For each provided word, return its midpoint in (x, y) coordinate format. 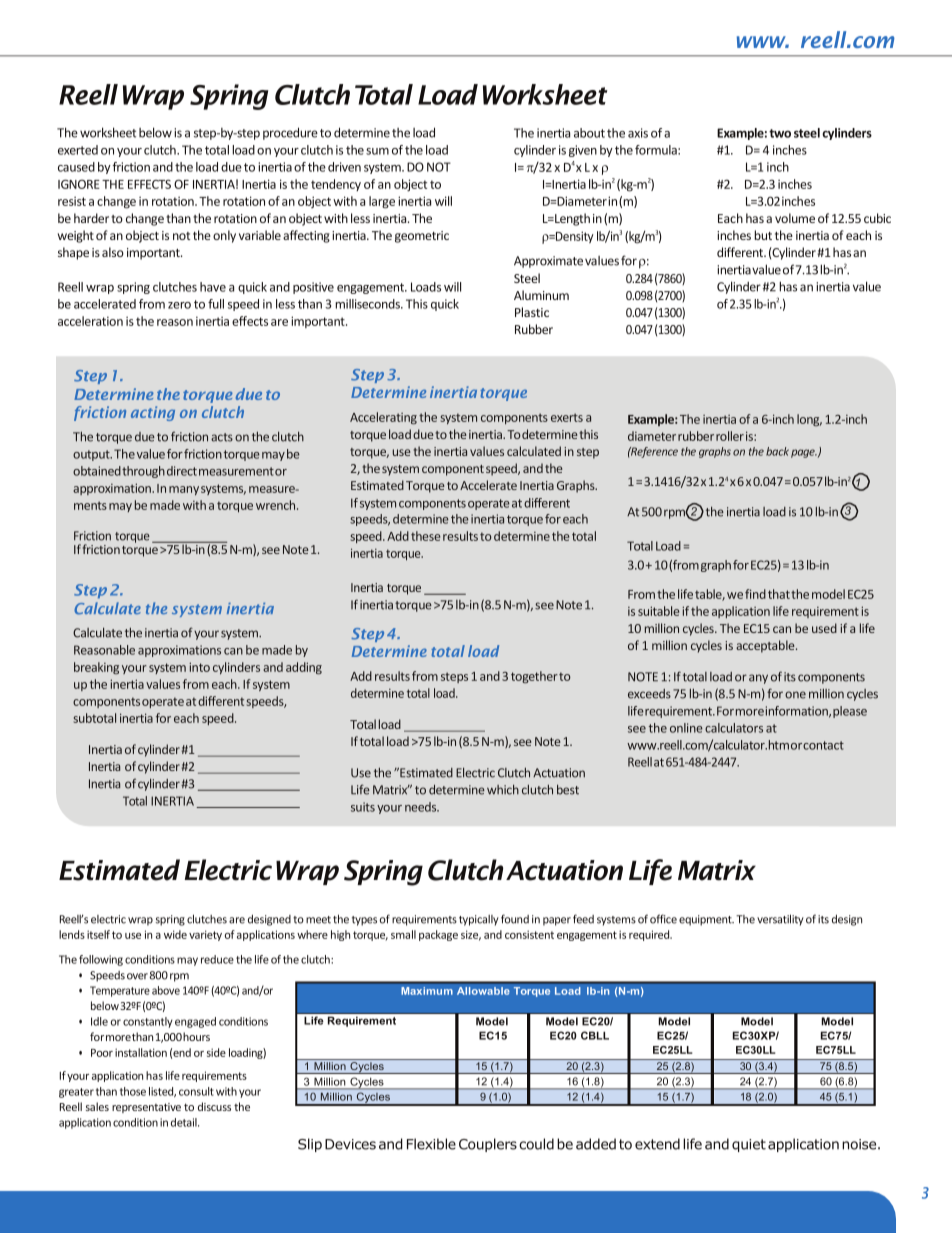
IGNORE (79, 184)
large (382, 202)
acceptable (766, 646)
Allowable (483, 991)
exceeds (649, 694)
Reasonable (104, 650)
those (133, 1091)
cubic (877, 218)
